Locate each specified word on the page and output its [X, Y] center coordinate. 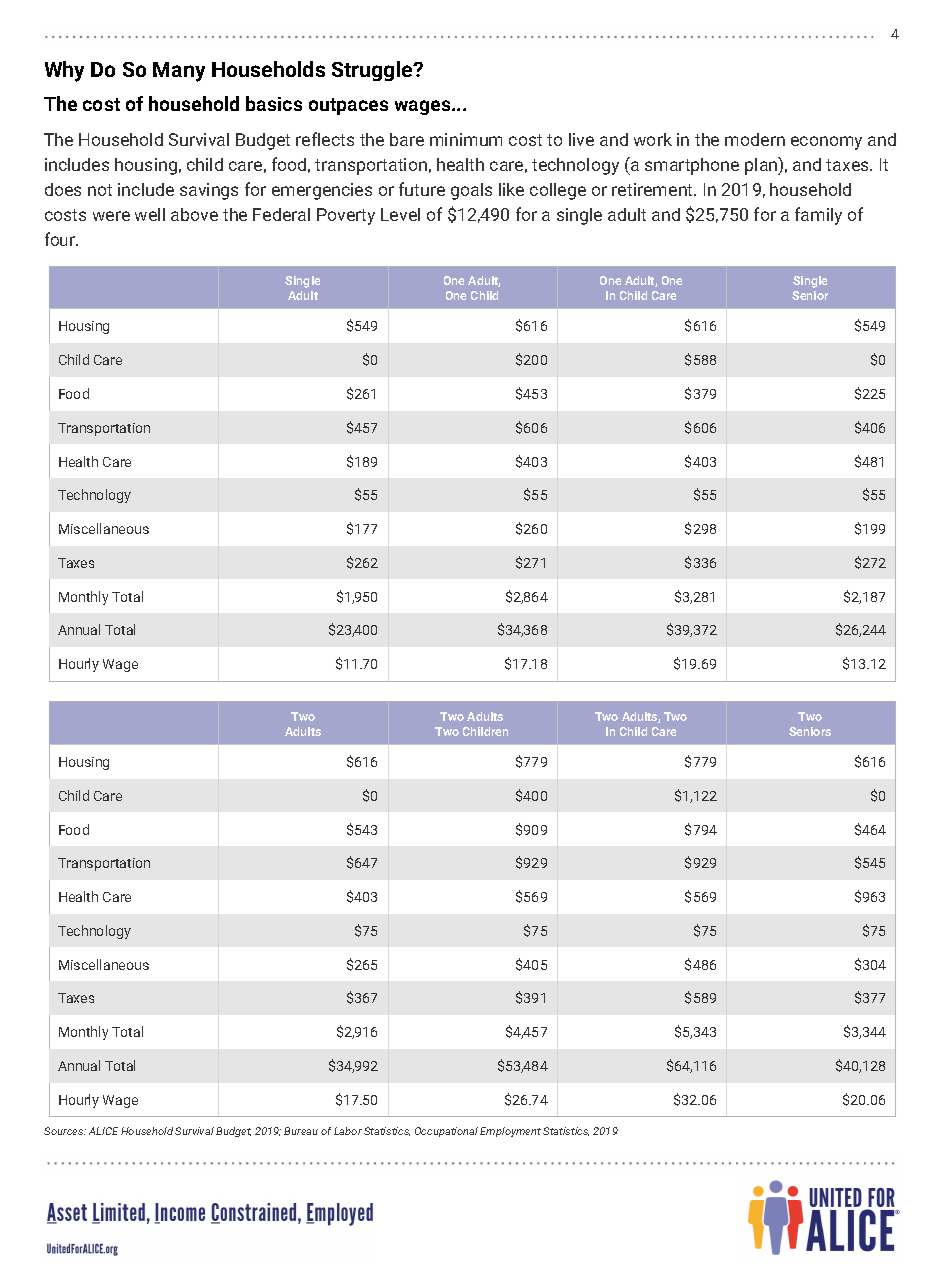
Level [400, 214]
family [818, 216]
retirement [653, 189]
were [111, 216]
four [61, 239]
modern [755, 139]
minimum [466, 139]
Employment [510, 1132]
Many [179, 72]
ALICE [103, 1131]
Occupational [446, 1132]
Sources [65, 1131]
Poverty [346, 216]
